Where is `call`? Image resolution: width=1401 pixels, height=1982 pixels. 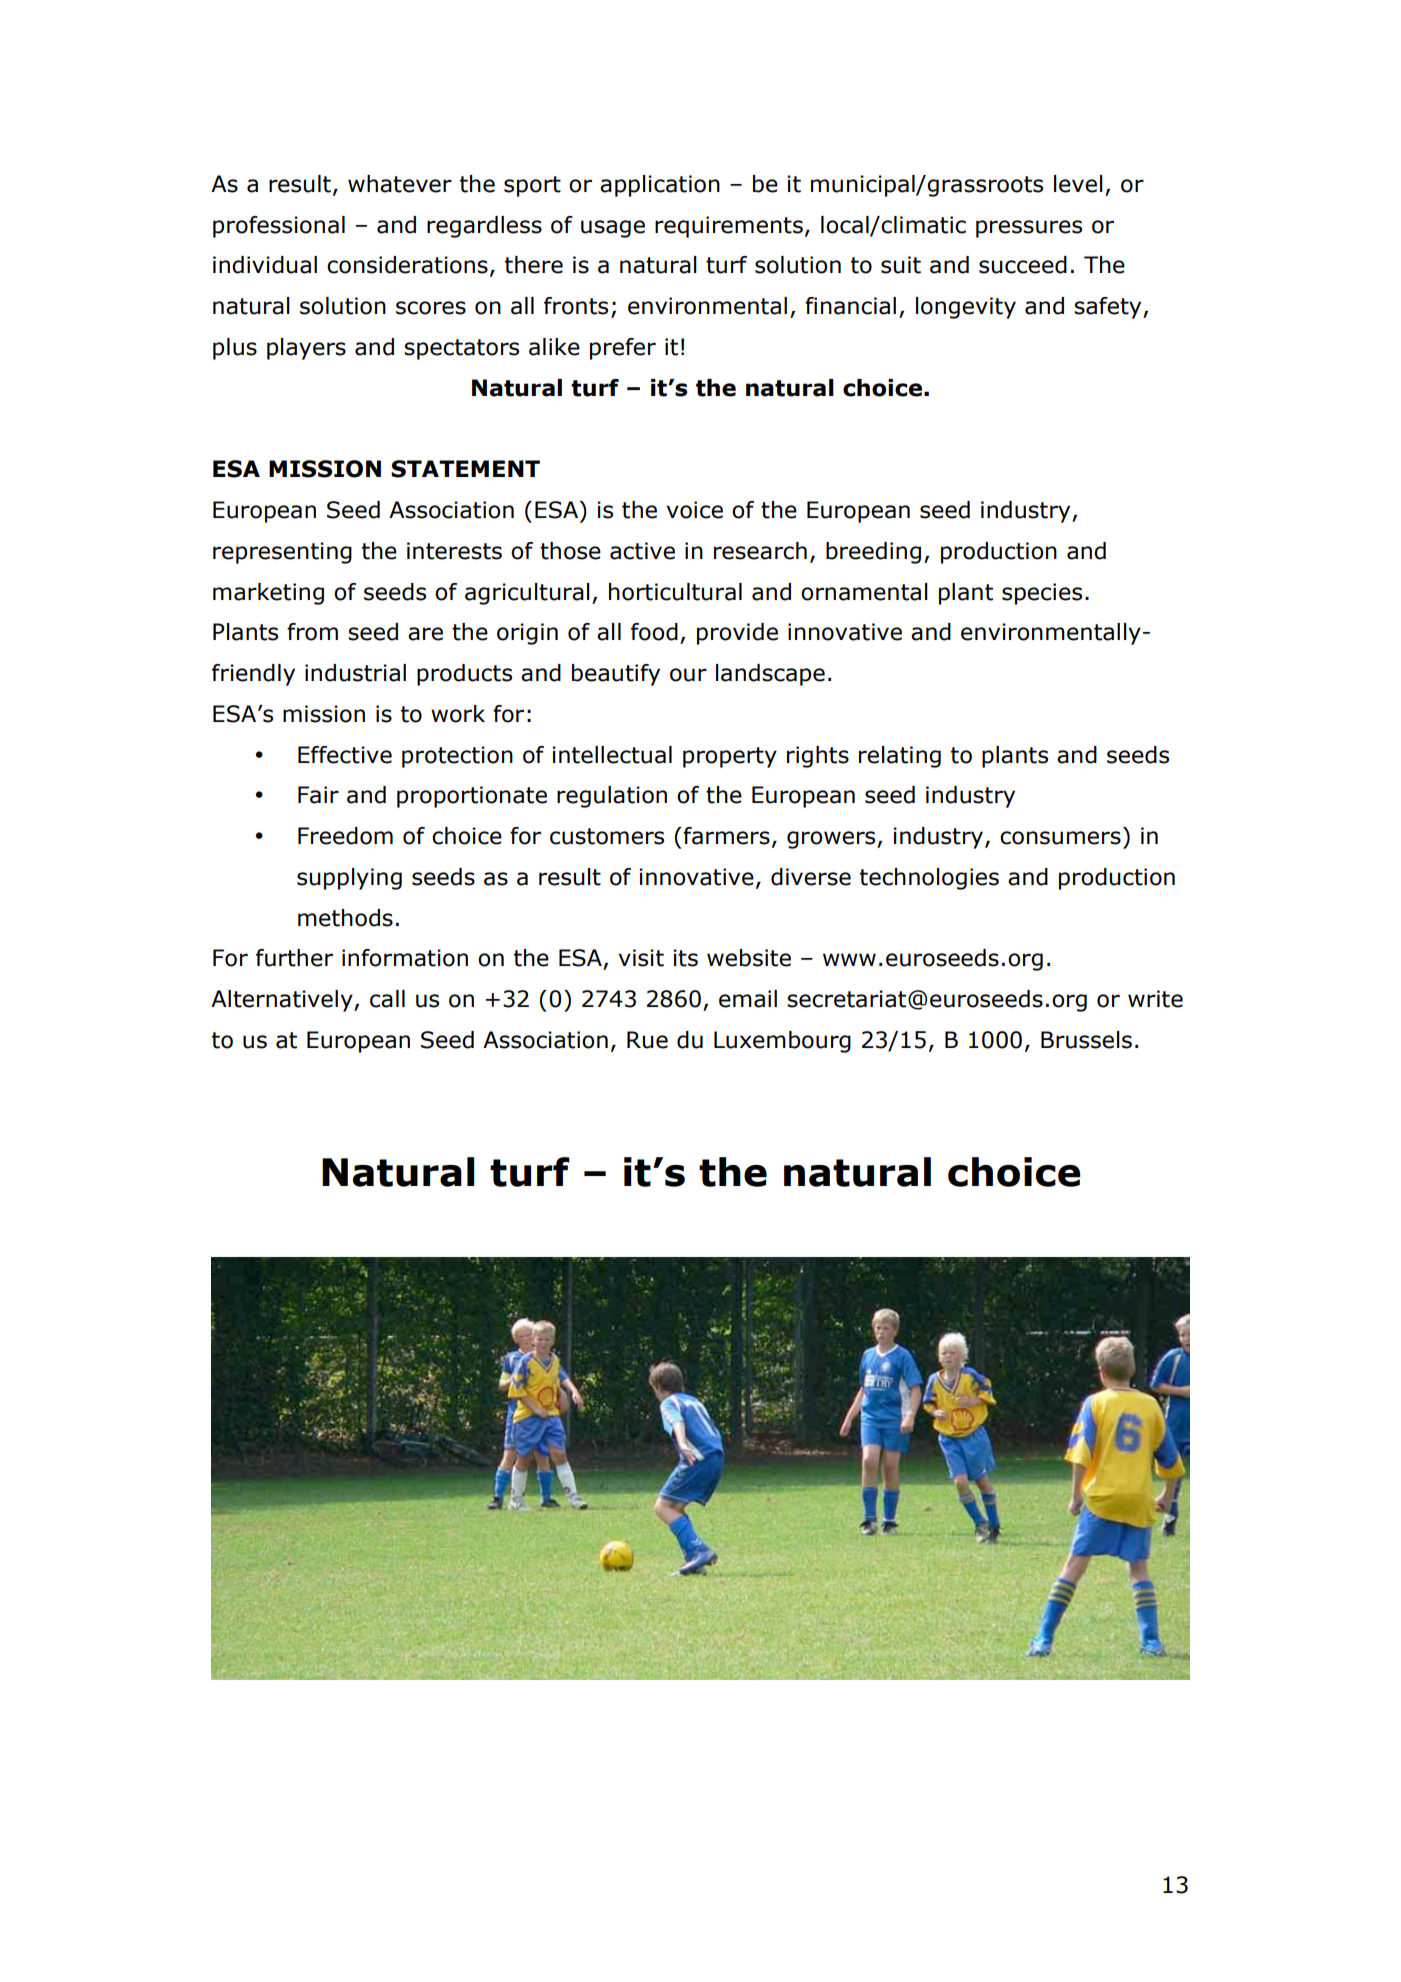
call is located at coordinates (387, 999).
